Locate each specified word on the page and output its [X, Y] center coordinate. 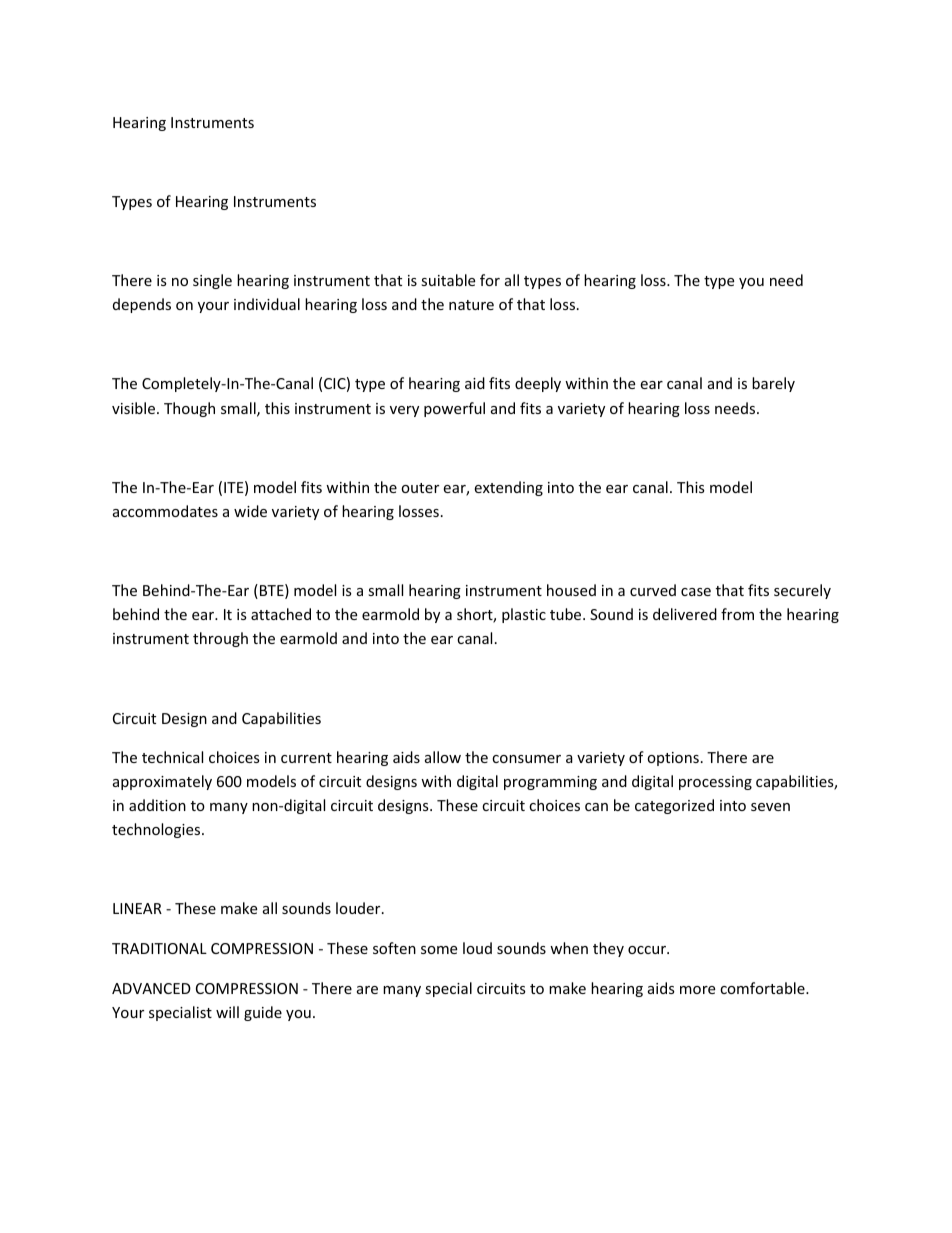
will [227, 1012]
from [737, 614]
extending [508, 488]
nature [471, 305]
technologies [157, 830]
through [220, 639]
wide [250, 511]
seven [770, 807]
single [212, 281]
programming [550, 783]
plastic [524, 615]
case [696, 592]
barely [773, 384]
